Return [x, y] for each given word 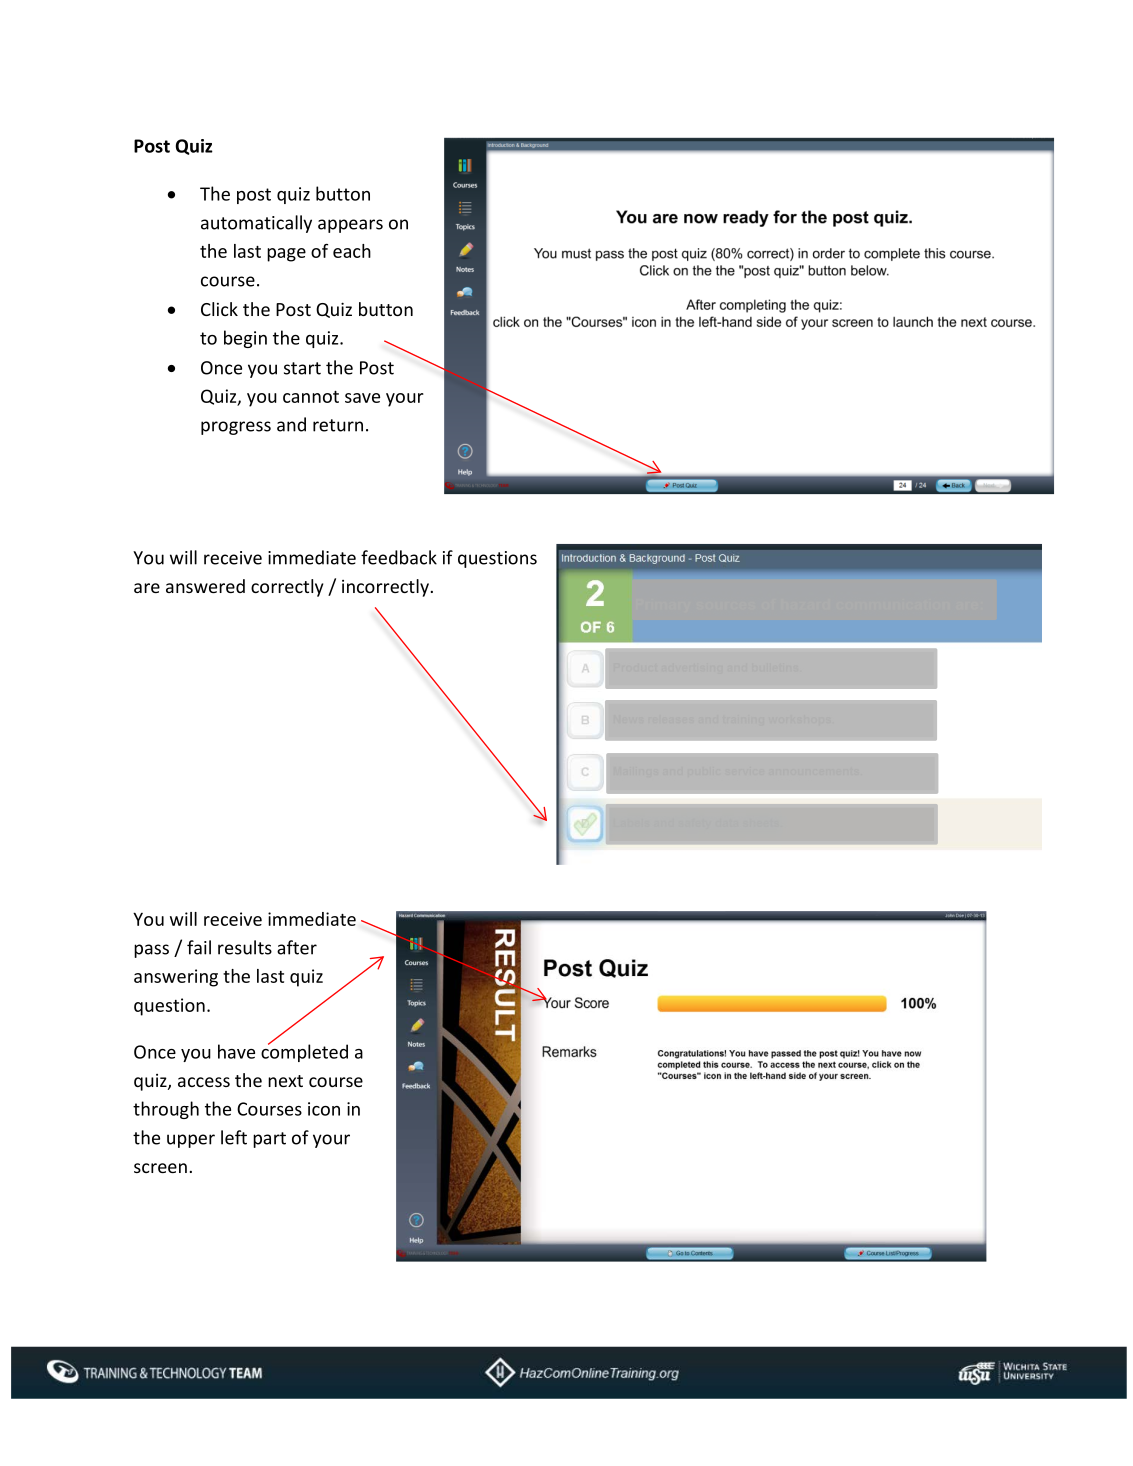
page [286, 255]
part [269, 1140]
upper [191, 1141]
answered [205, 586]
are [147, 588]
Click [219, 309]
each [352, 251]
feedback [399, 557]
